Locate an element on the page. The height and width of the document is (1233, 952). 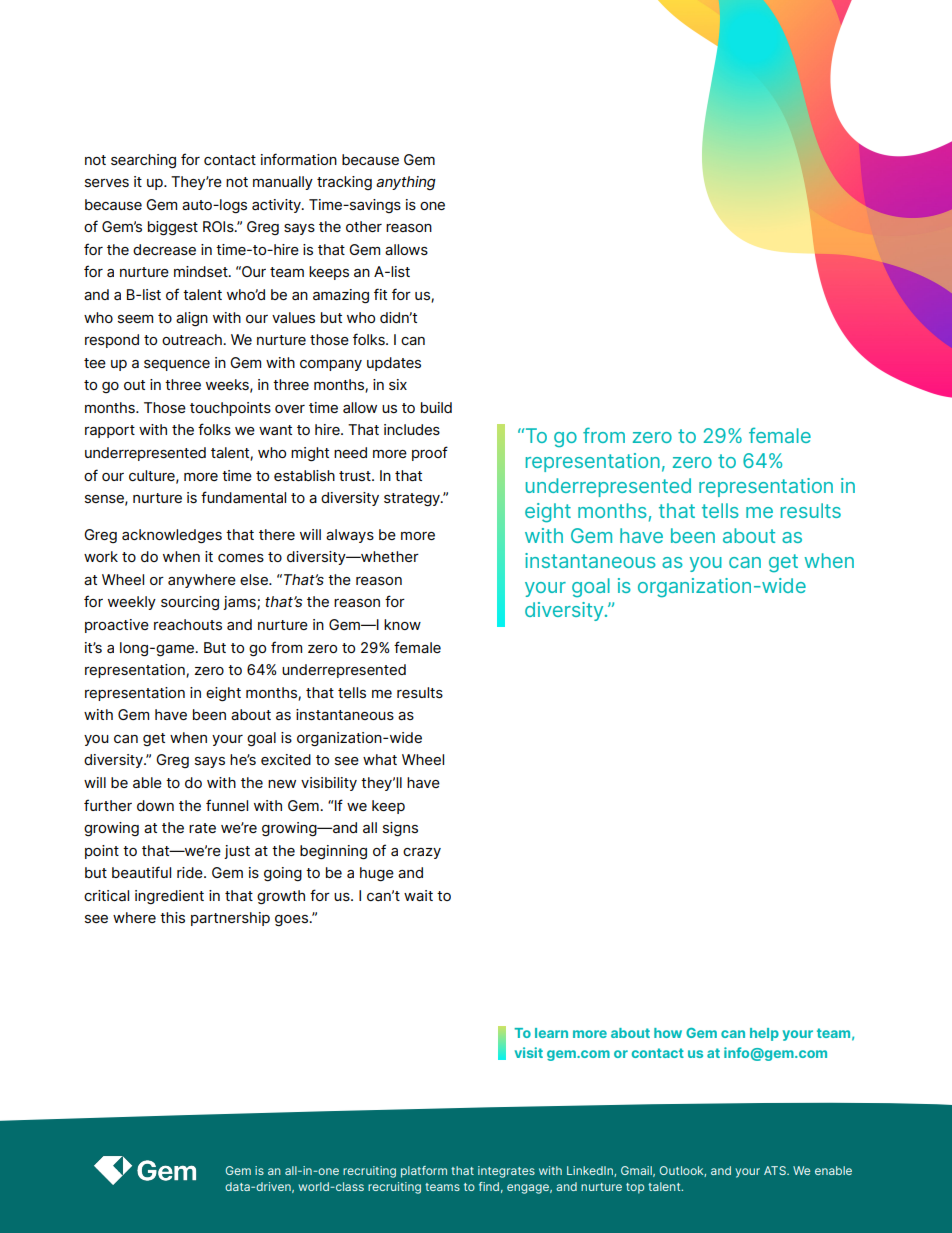
signs is located at coordinates (400, 829).
